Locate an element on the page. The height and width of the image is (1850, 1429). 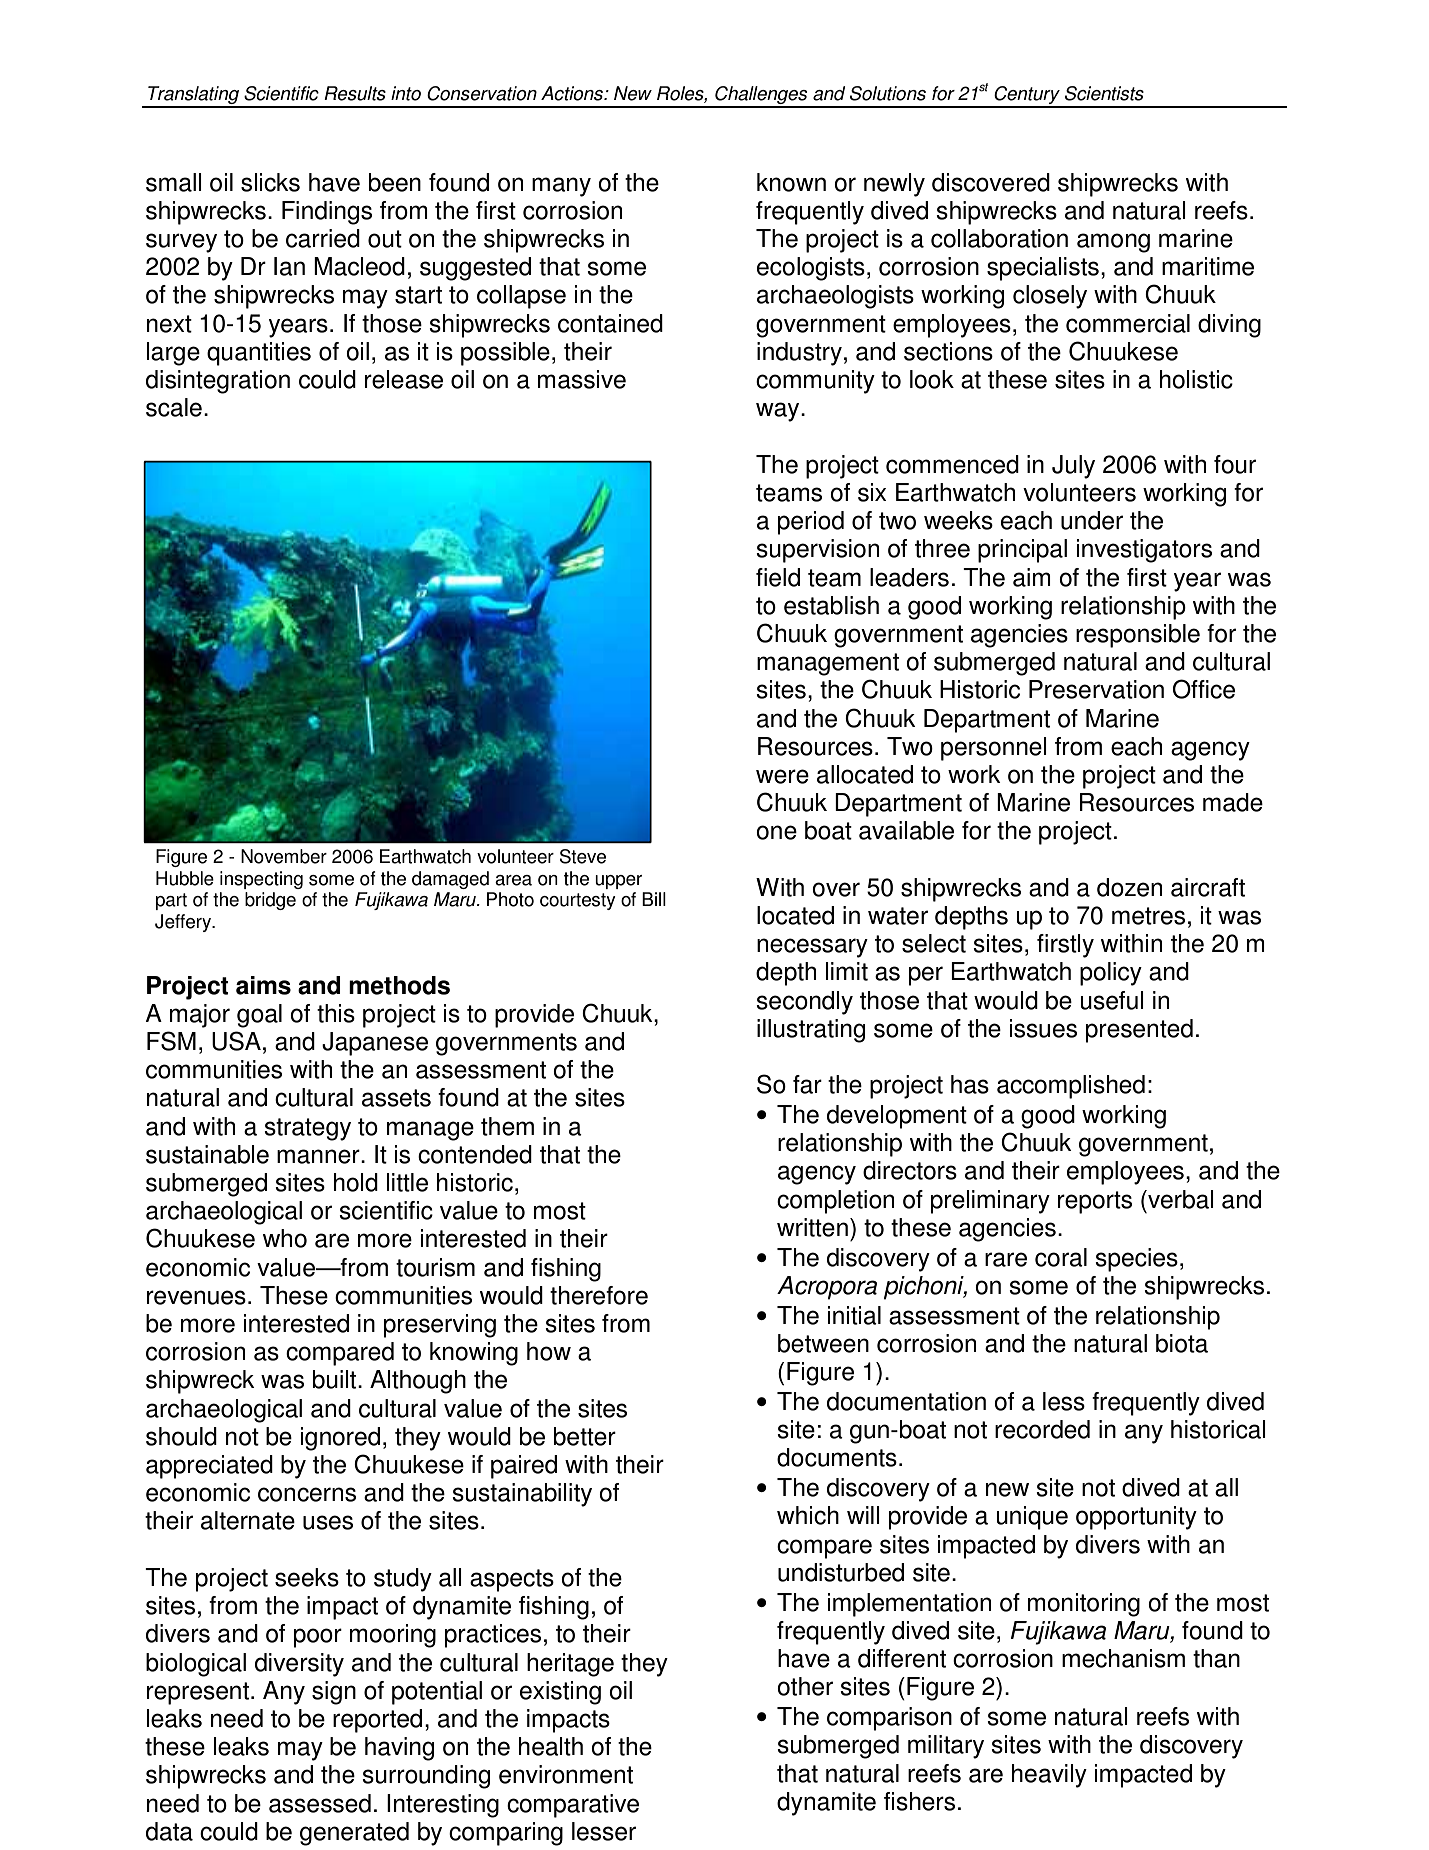
policy is located at coordinates (1111, 974).
